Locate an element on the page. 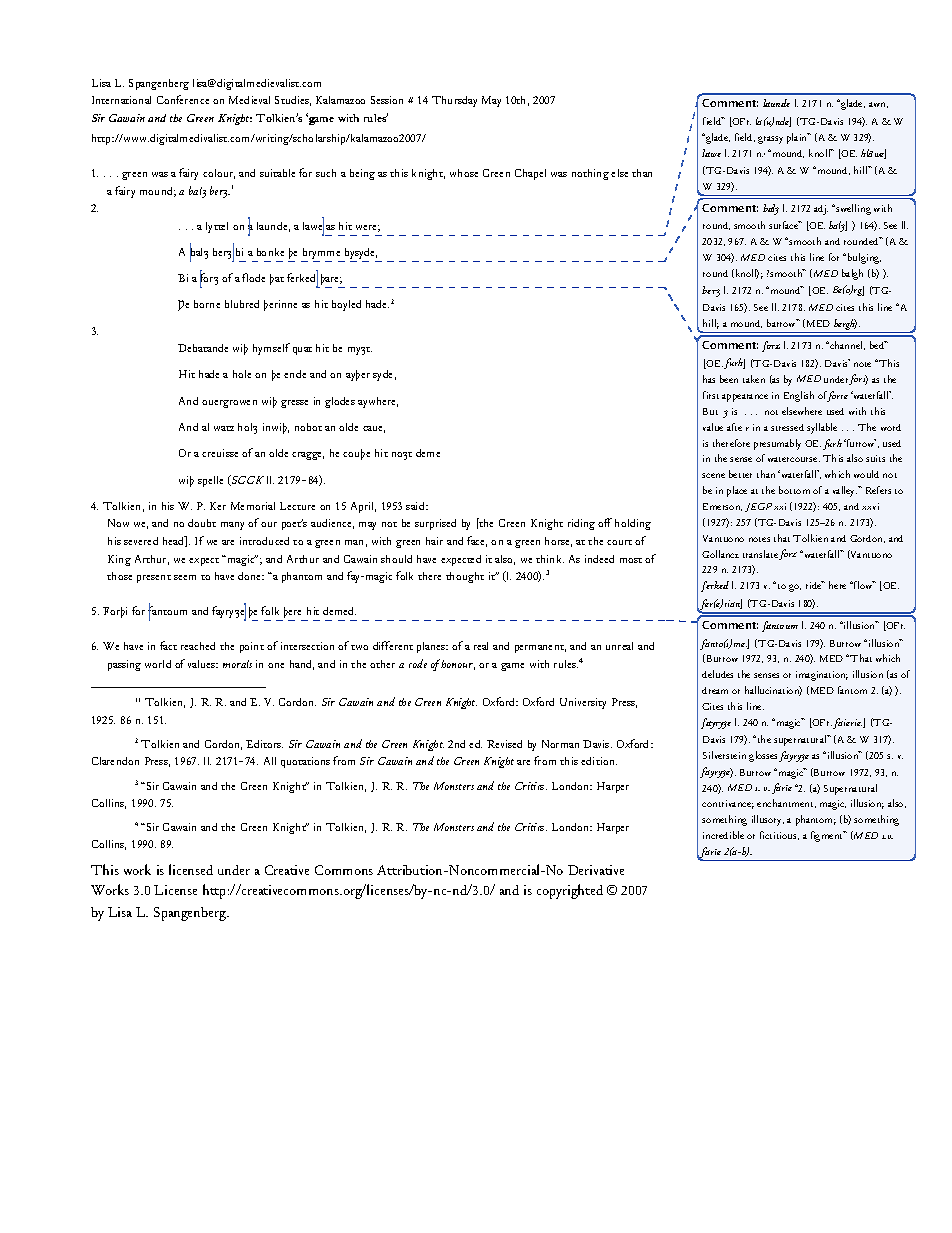 This image has width=952, height=1233. copyrighted is located at coordinates (570, 891).
